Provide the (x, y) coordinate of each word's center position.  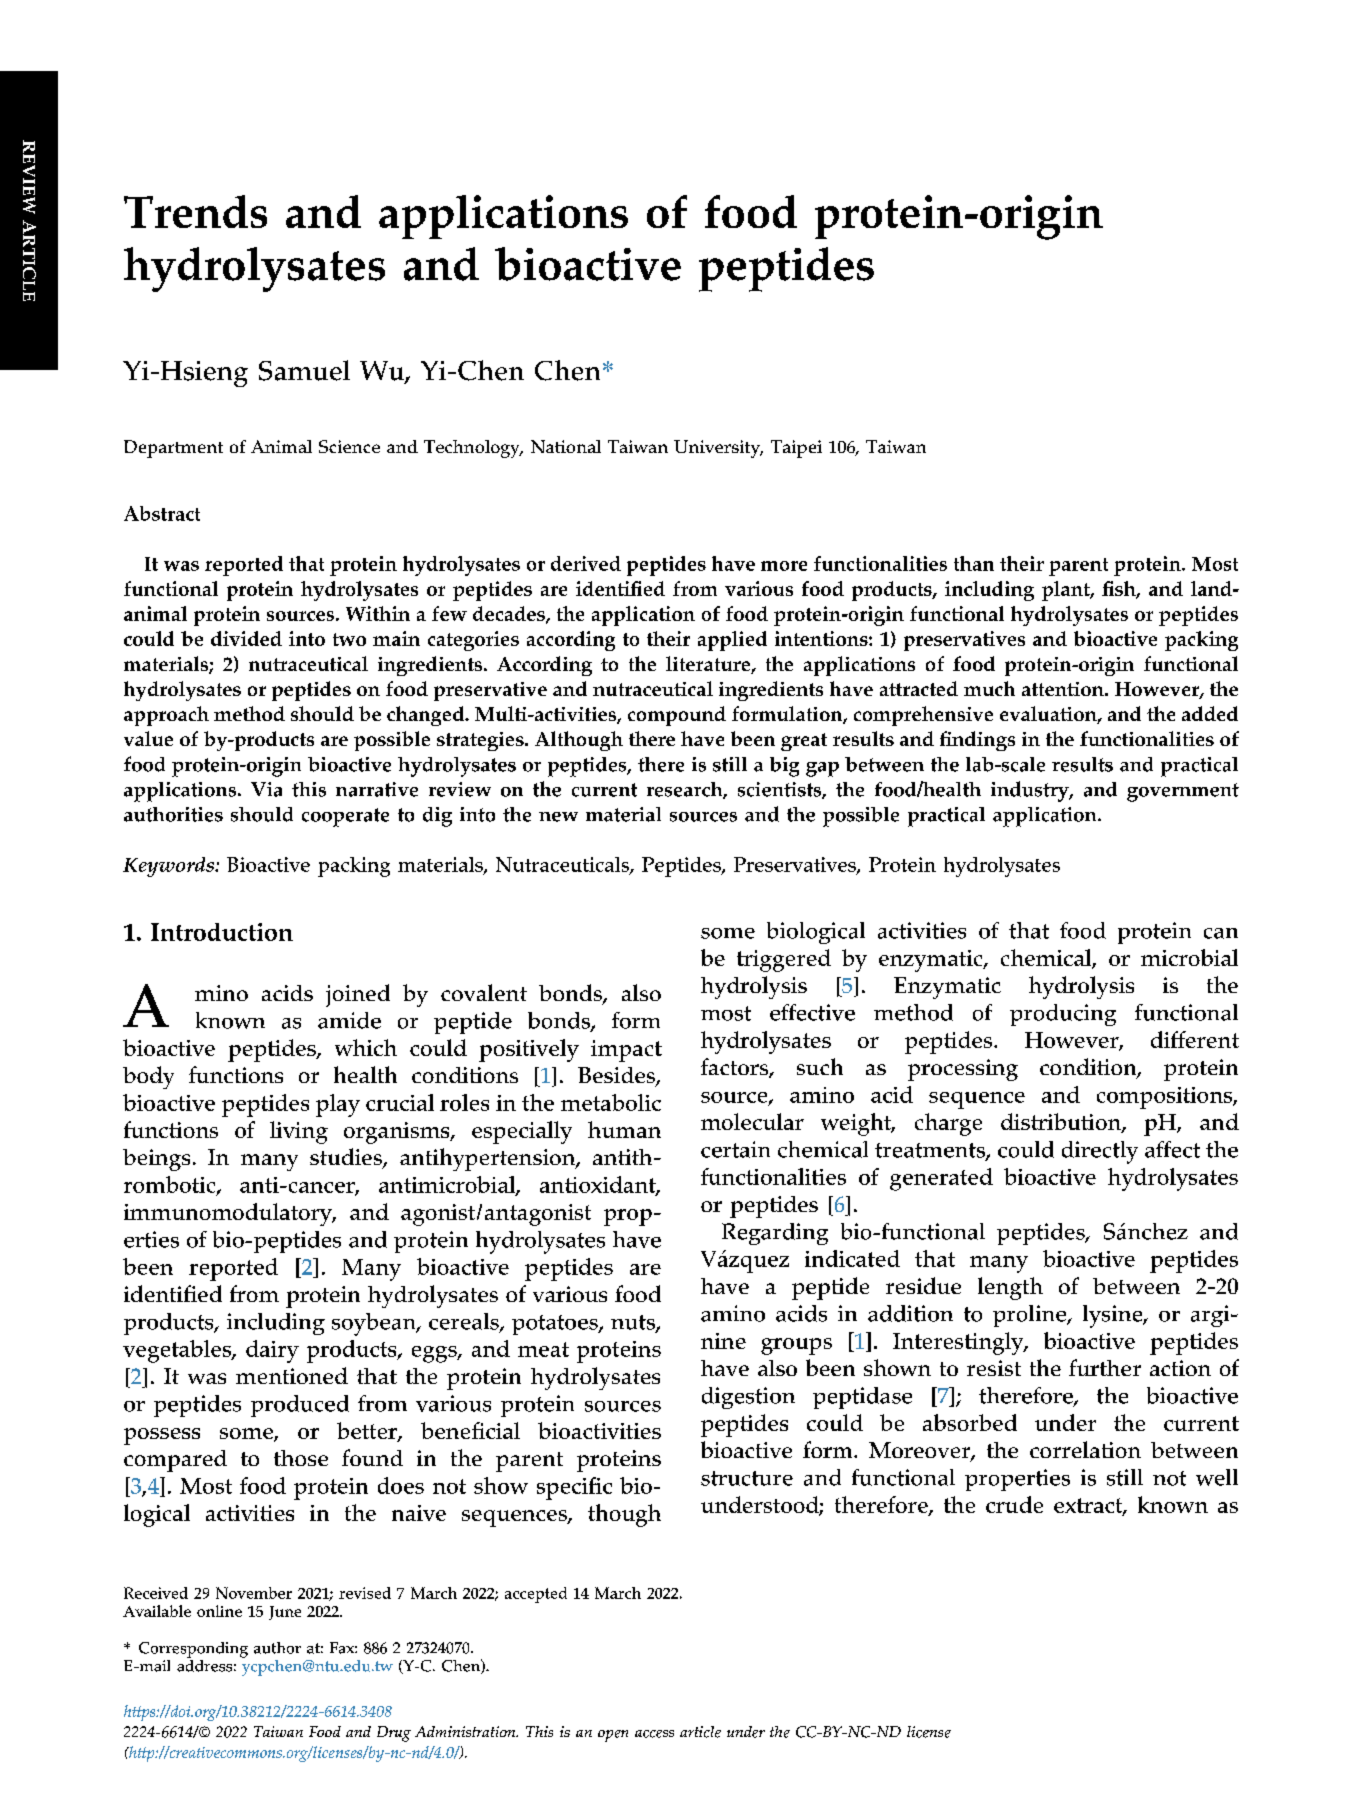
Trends (195, 211)
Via (266, 789)
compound (677, 716)
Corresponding (193, 1650)
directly (1100, 1152)
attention (1064, 689)
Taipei (796, 449)
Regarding (775, 1234)
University (718, 449)
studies (347, 1158)
